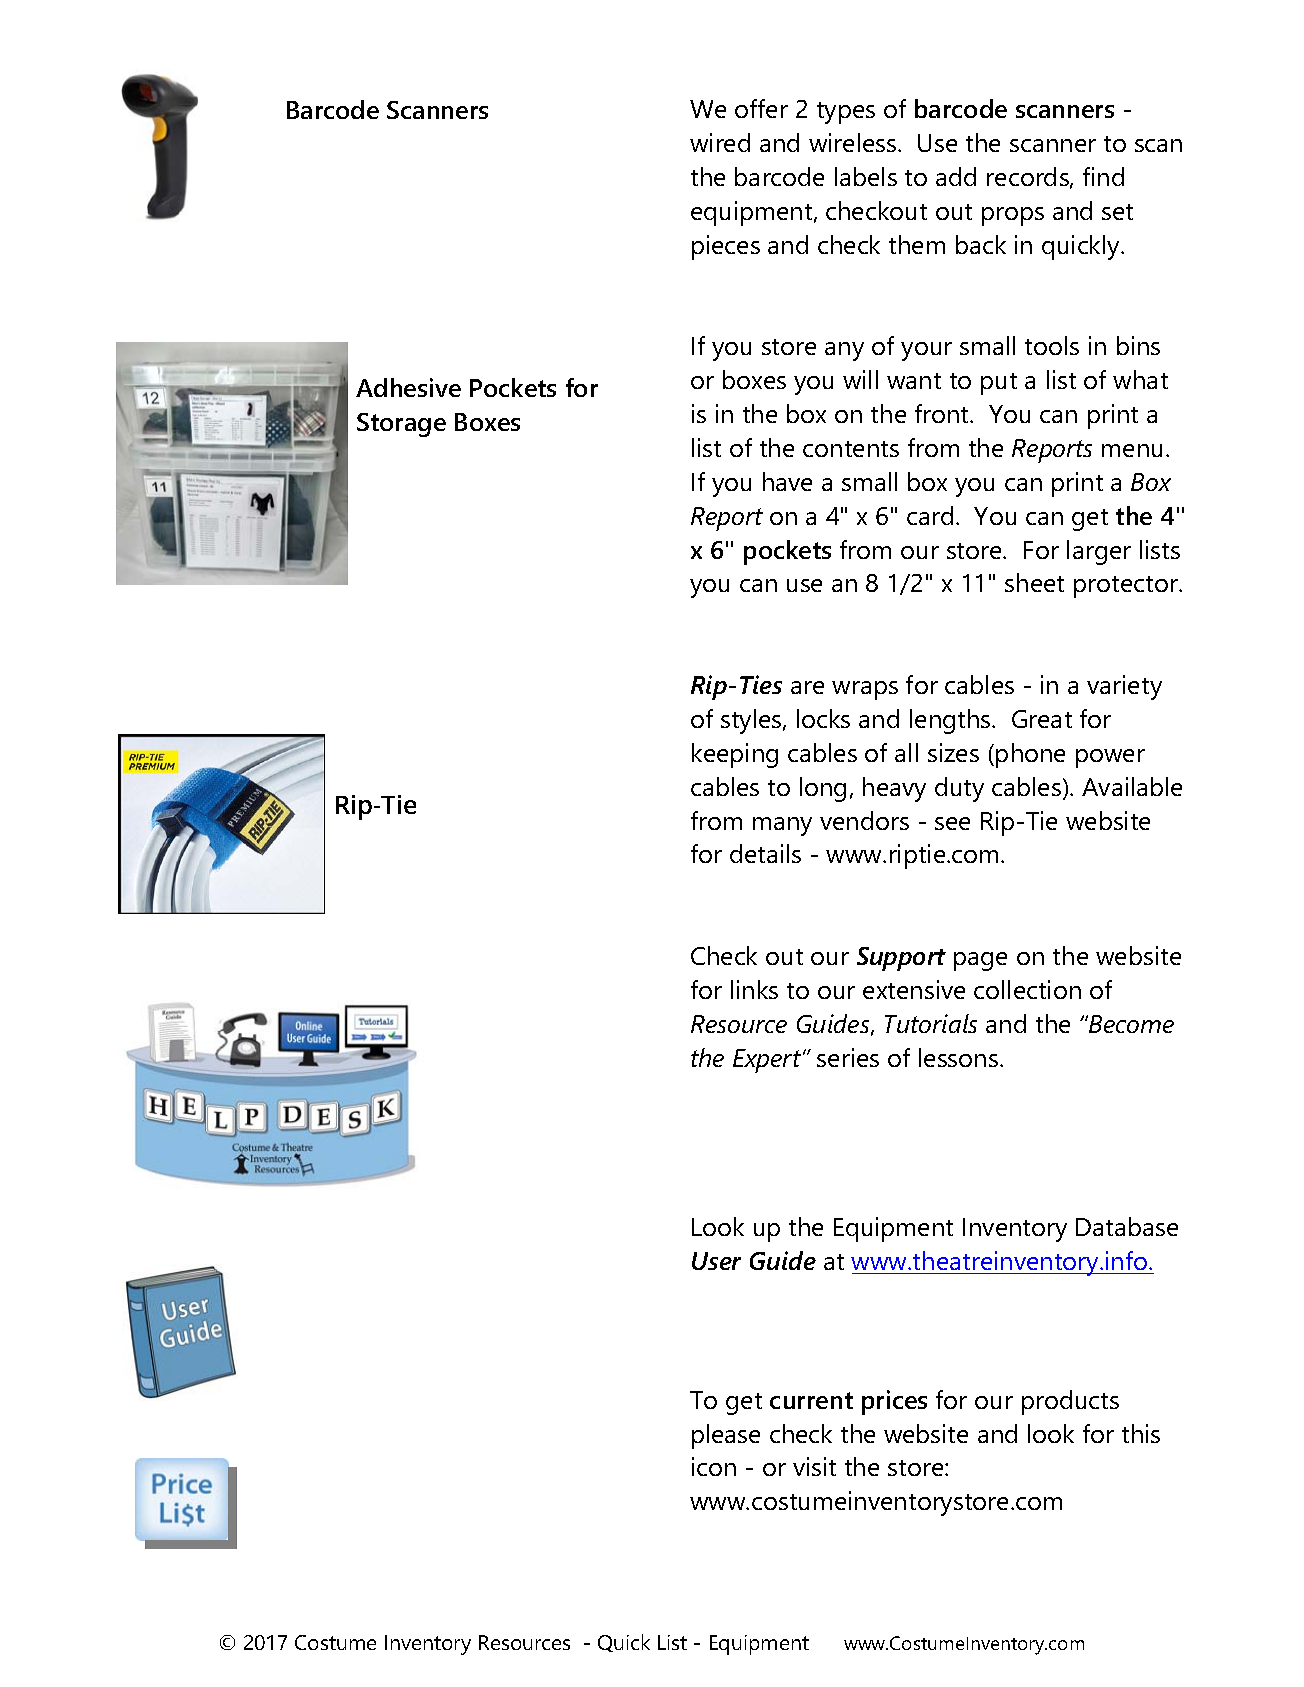 This screenshot has width=1304, height=1687. I want to click on find, so click(1103, 176).
